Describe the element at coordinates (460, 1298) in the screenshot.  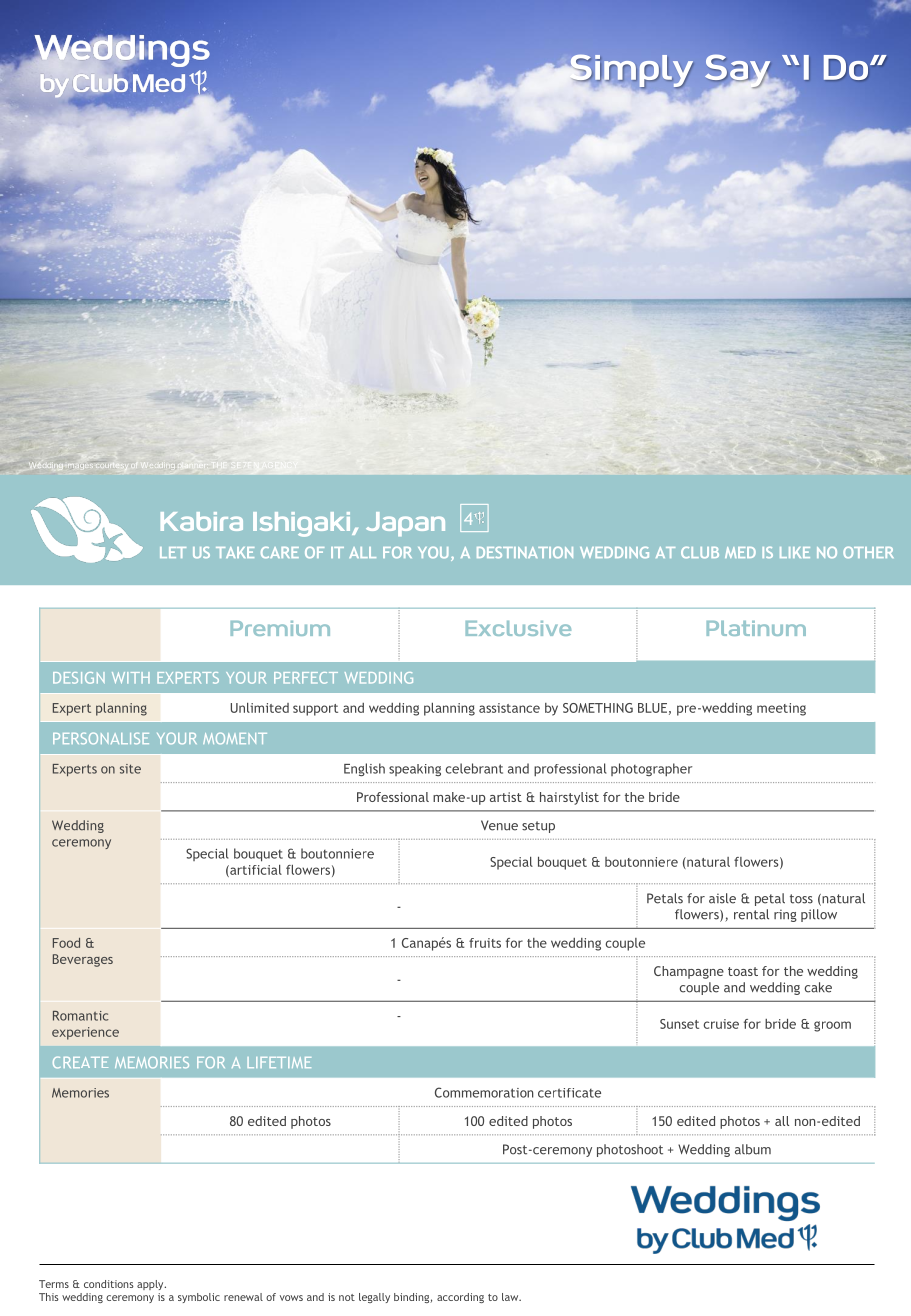
I see `according` at that location.
